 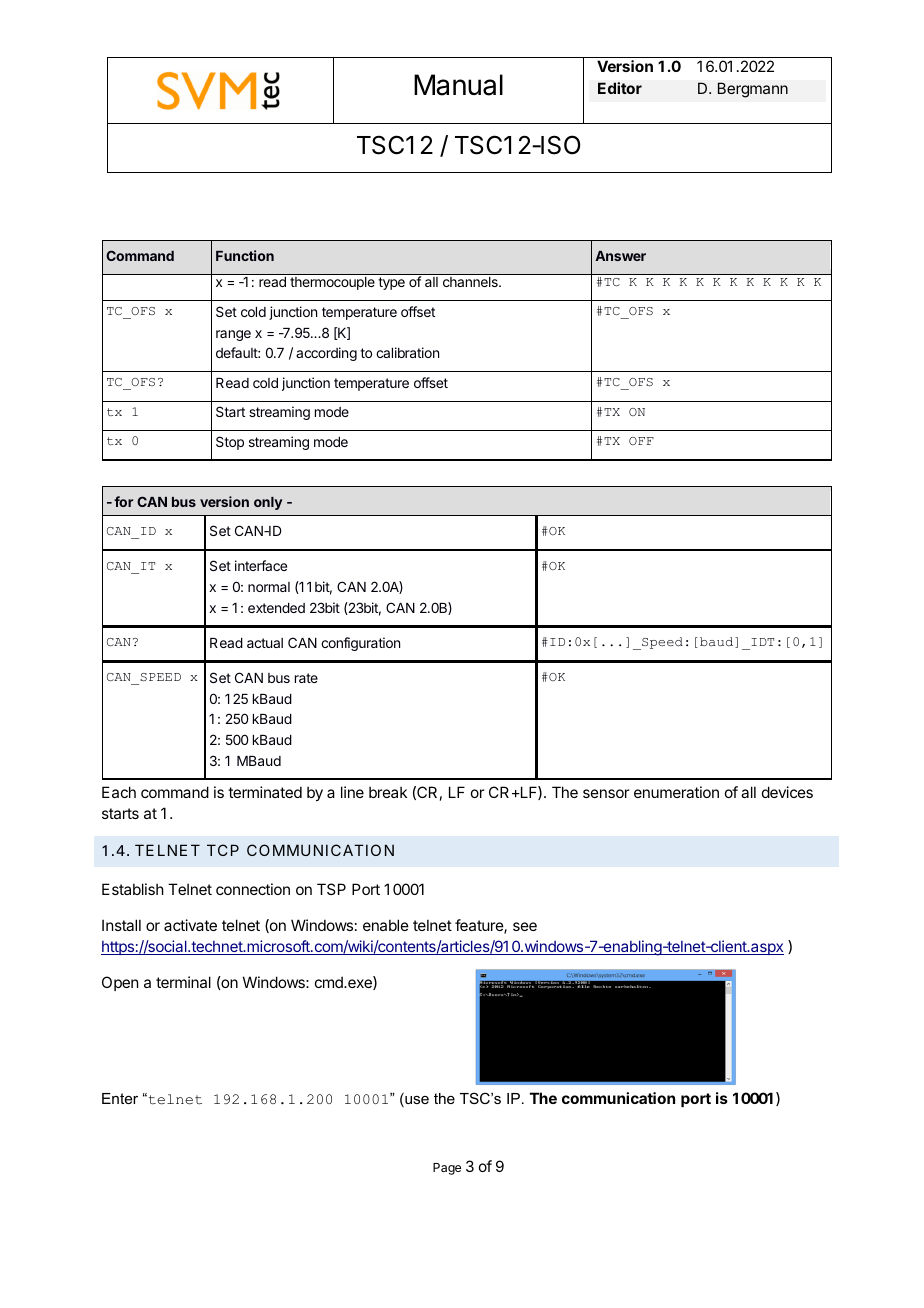 I want to click on range, so click(x=233, y=335).
